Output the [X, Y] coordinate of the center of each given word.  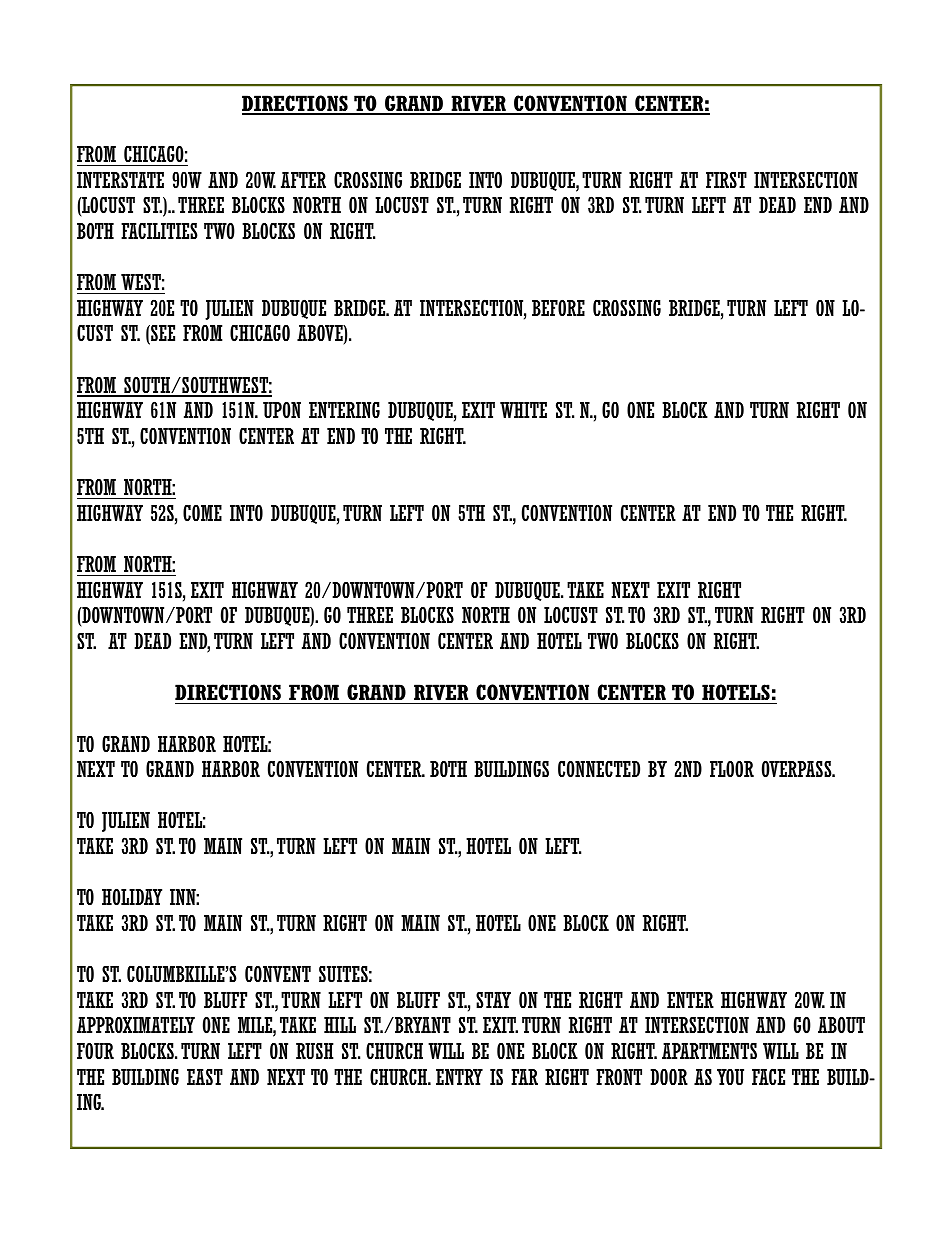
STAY [493, 1000]
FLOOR [732, 769]
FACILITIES [159, 231]
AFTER [303, 180]
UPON [282, 410]
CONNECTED [599, 769]
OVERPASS [798, 769]
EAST [205, 1076]
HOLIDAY [132, 897]
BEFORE [558, 308]
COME [202, 513]
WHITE [523, 410]
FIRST [726, 180]
